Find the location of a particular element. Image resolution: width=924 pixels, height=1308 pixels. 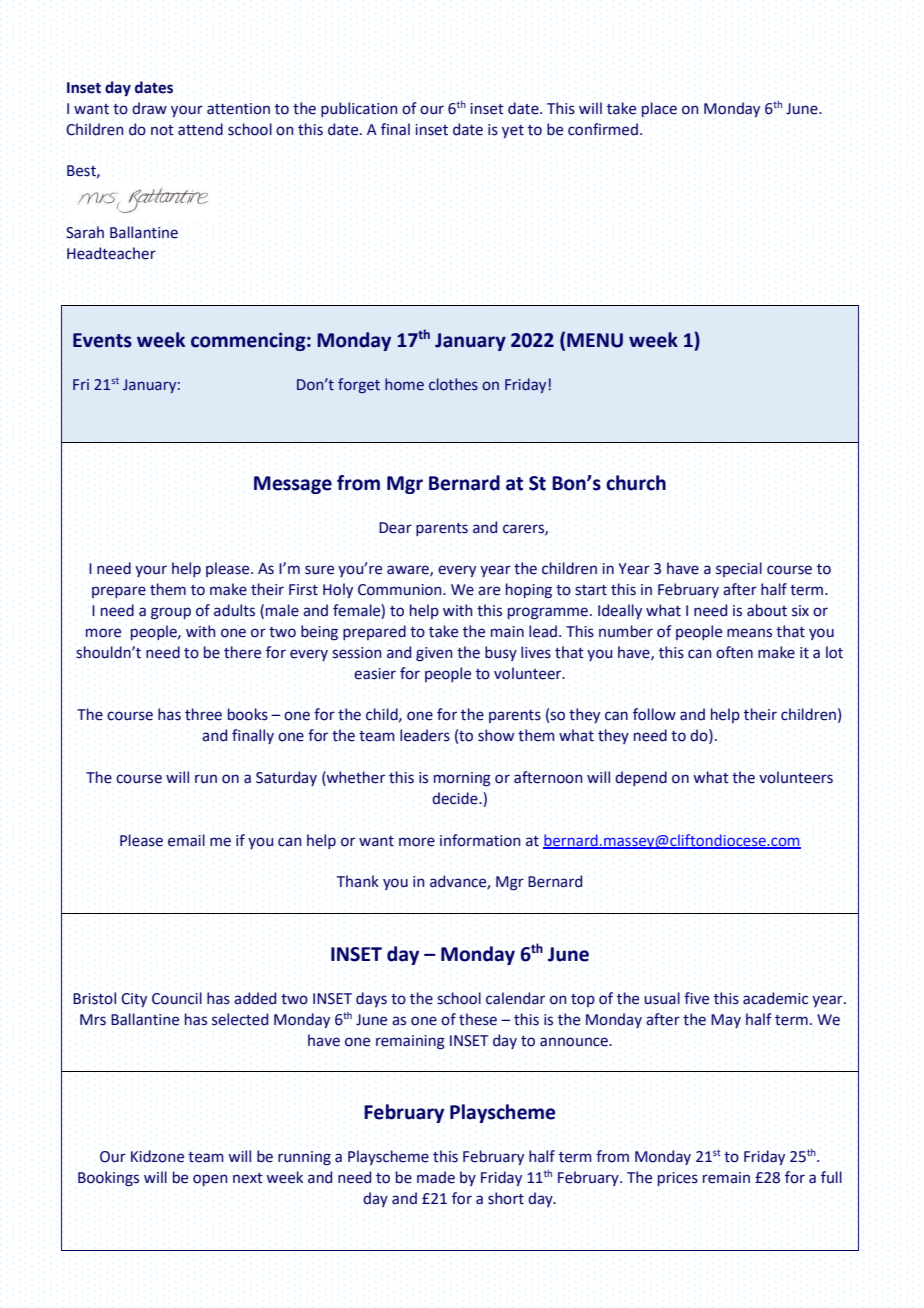

church is located at coordinates (636, 483).
